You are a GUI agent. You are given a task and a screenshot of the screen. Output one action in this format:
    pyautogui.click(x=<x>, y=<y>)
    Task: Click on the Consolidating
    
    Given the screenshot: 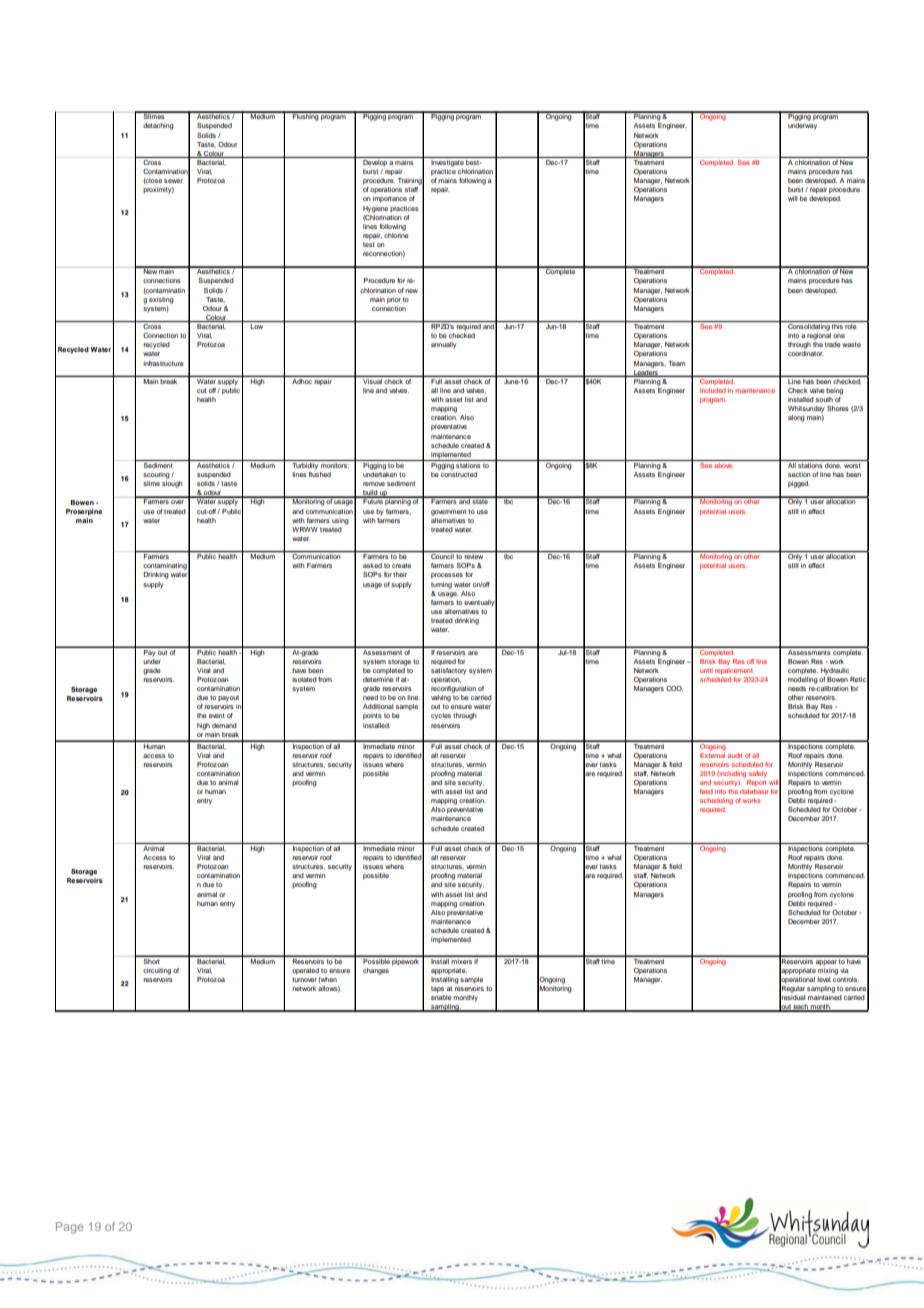 What is the action you would take?
    pyautogui.click(x=808, y=326)
